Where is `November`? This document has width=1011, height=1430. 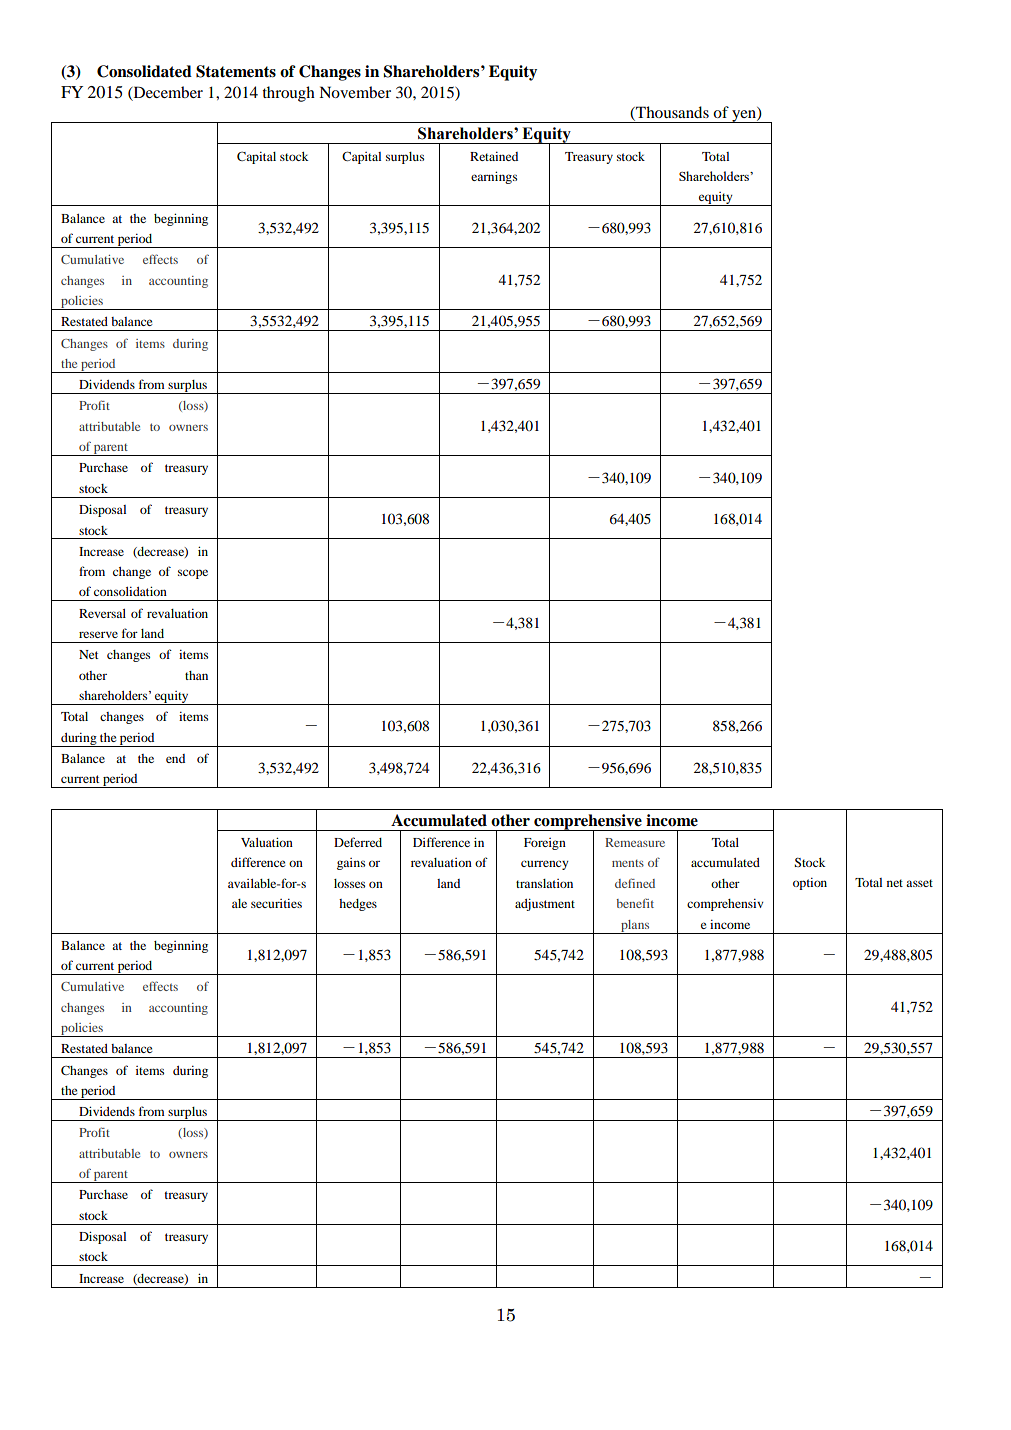 November is located at coordinates (355, 92).
